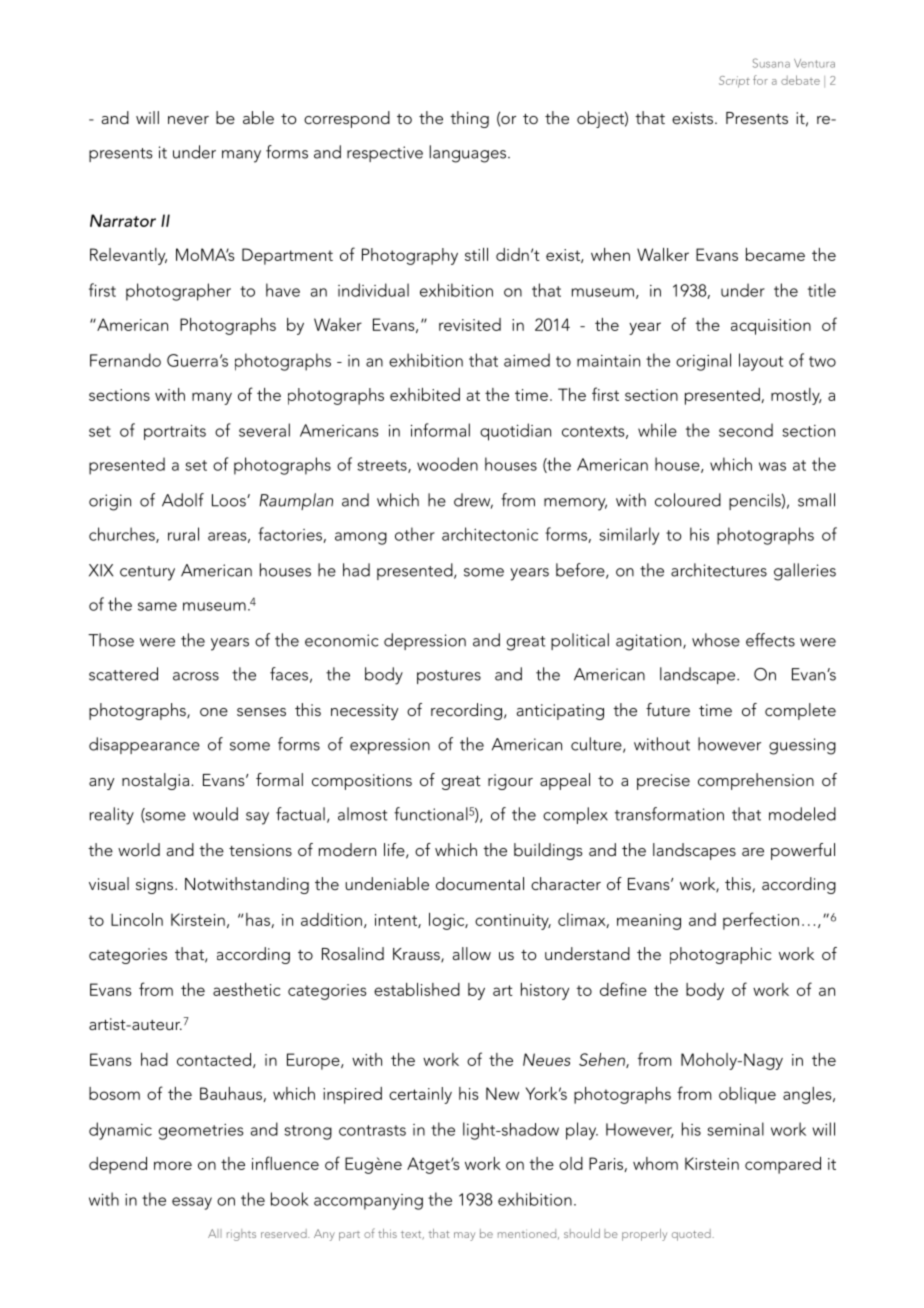 The image size is (924, 1308). Describe the element at coordinates (192, 1203) in the screenshot. I see `essay` at that location.
